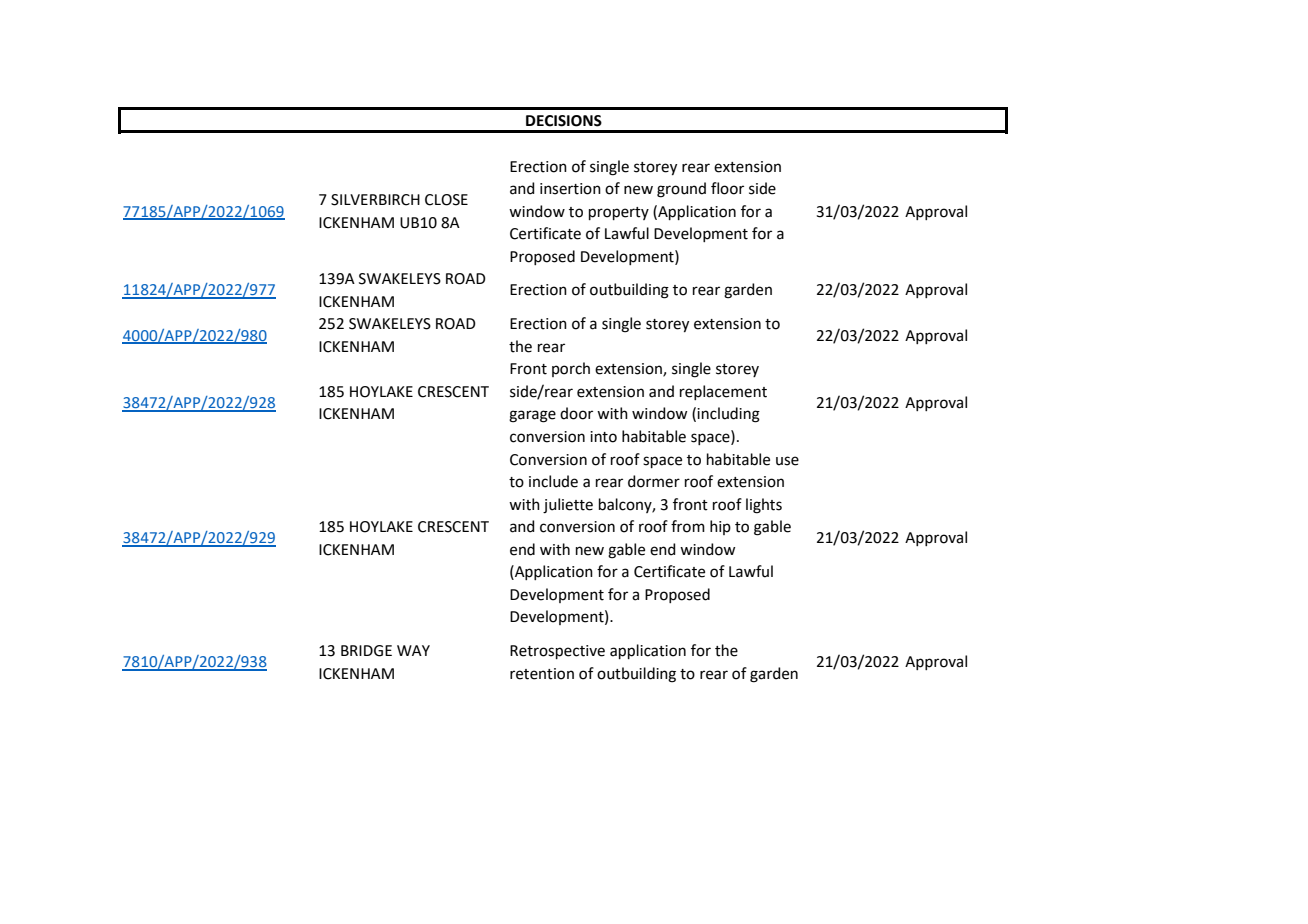 Image resolution: width=1308 pixels, height=924 pixels. Describe the element at coordinates (570, 189) in the page. I see `insertion` at that location.
